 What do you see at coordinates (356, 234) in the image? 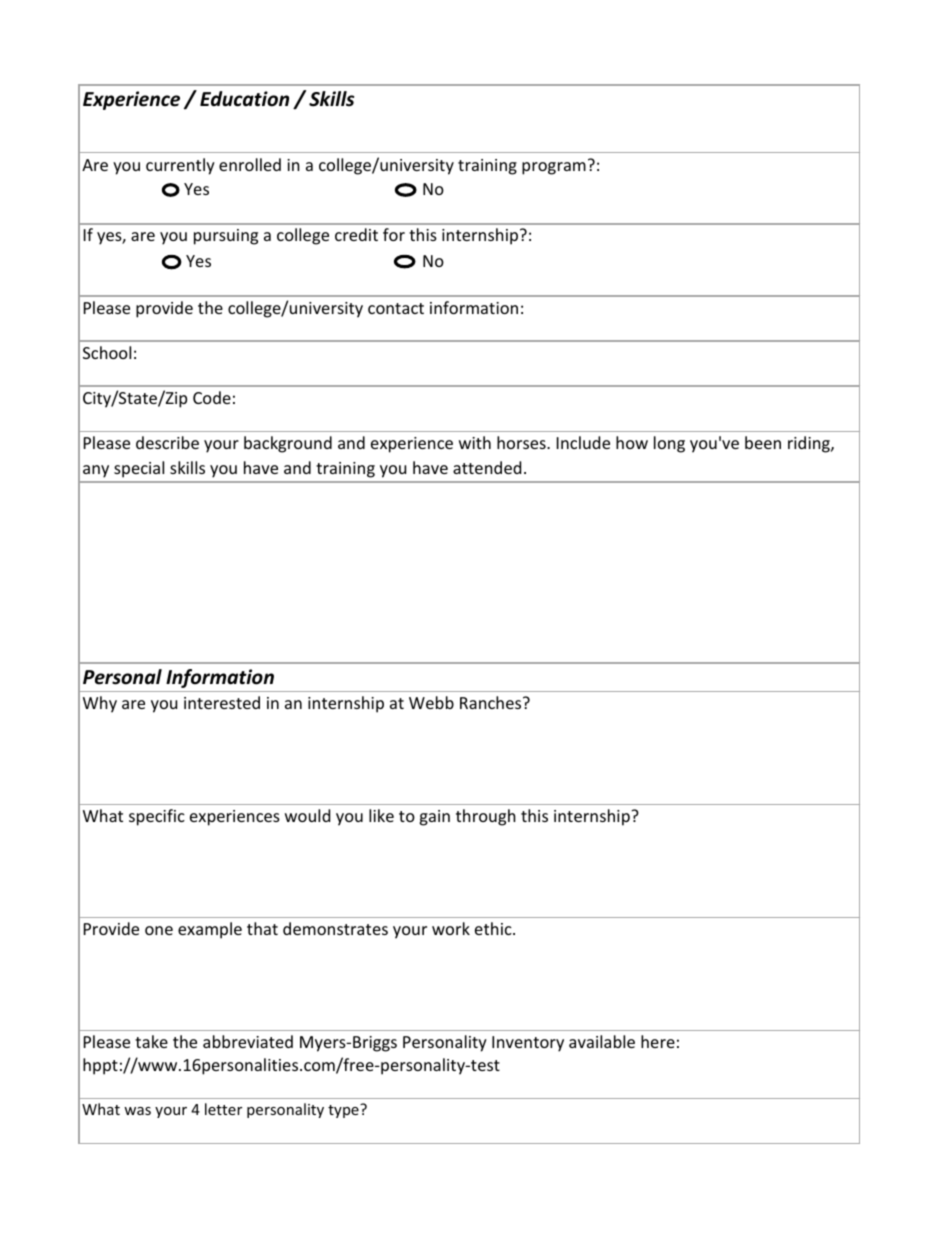
I see `credit` at bounding box center [356, 234].
